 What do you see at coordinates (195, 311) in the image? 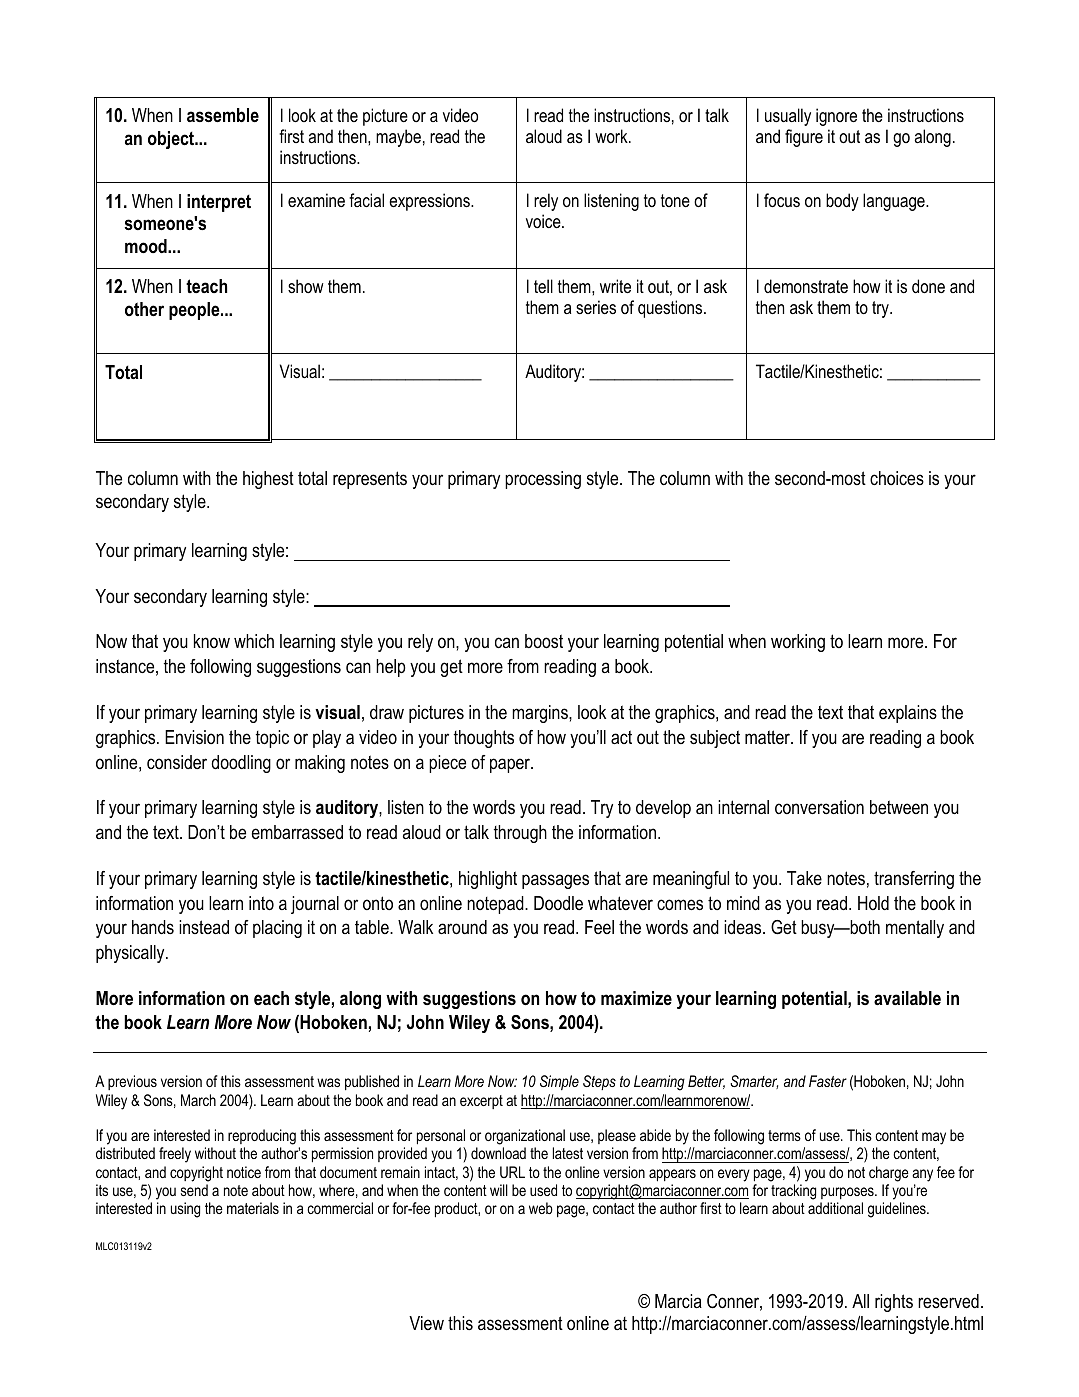
I see `people` at bounding box center [195, 311].
